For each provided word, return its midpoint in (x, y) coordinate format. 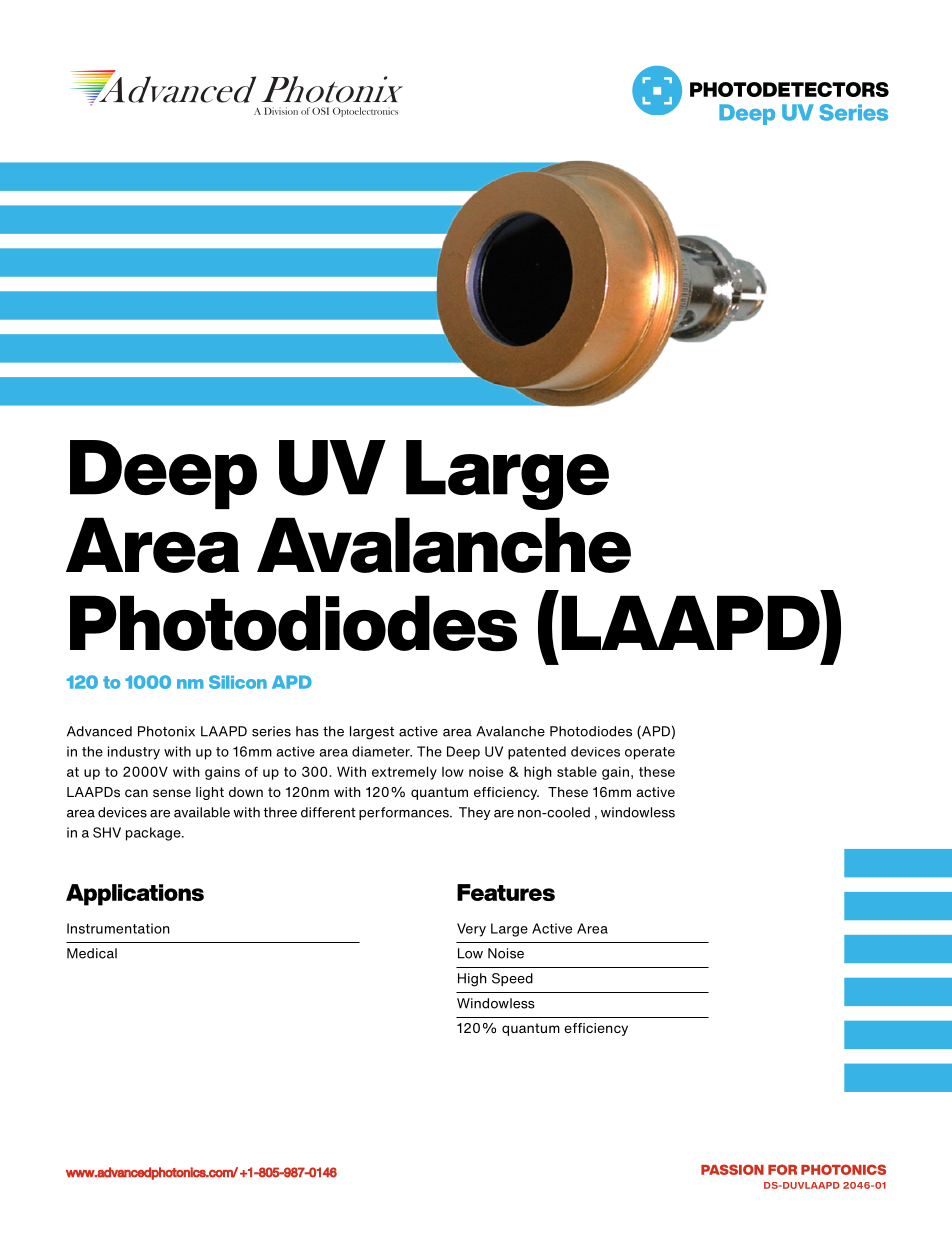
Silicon (238, 682)
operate (650, 753)
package (154, 834)
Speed (512, 979)
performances (405, 813)
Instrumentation (118, 928)
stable (577, 771)
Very (471, 930)
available (202, 812)
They (474, 813)
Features (506, 892)
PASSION (732, 1169)
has (307, 731)
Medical (92, 953)
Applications (135, 895)
